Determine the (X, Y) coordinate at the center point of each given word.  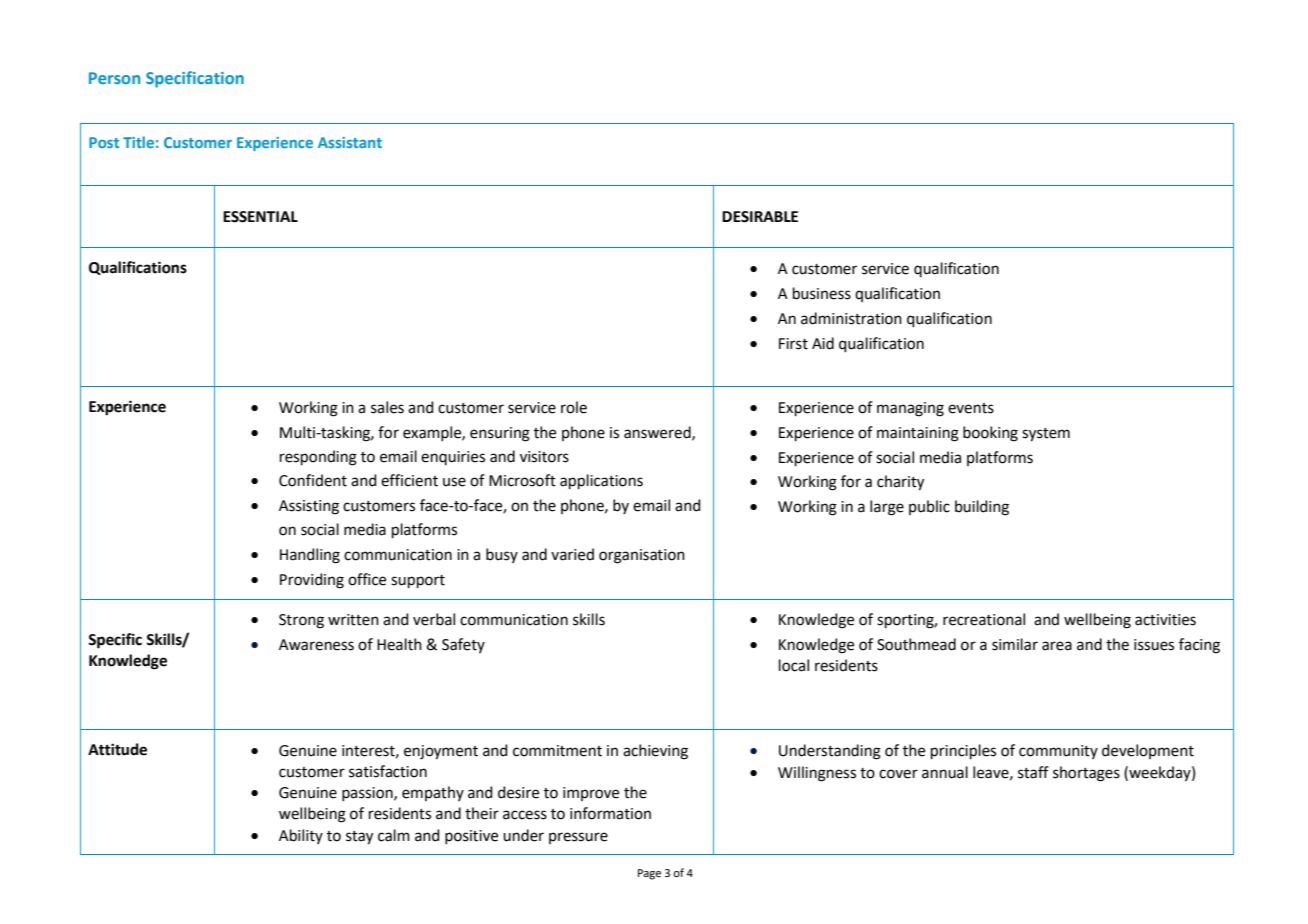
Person (114, 78)
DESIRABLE (760, 217)
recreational (984, 619)
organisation (642, 556)
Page (649, 874)
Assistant (350, 142)
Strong (301, 621)
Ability (301, 836)
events (971, 408)
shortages (1086, 774)
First (793, 344)
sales (387, 407)
